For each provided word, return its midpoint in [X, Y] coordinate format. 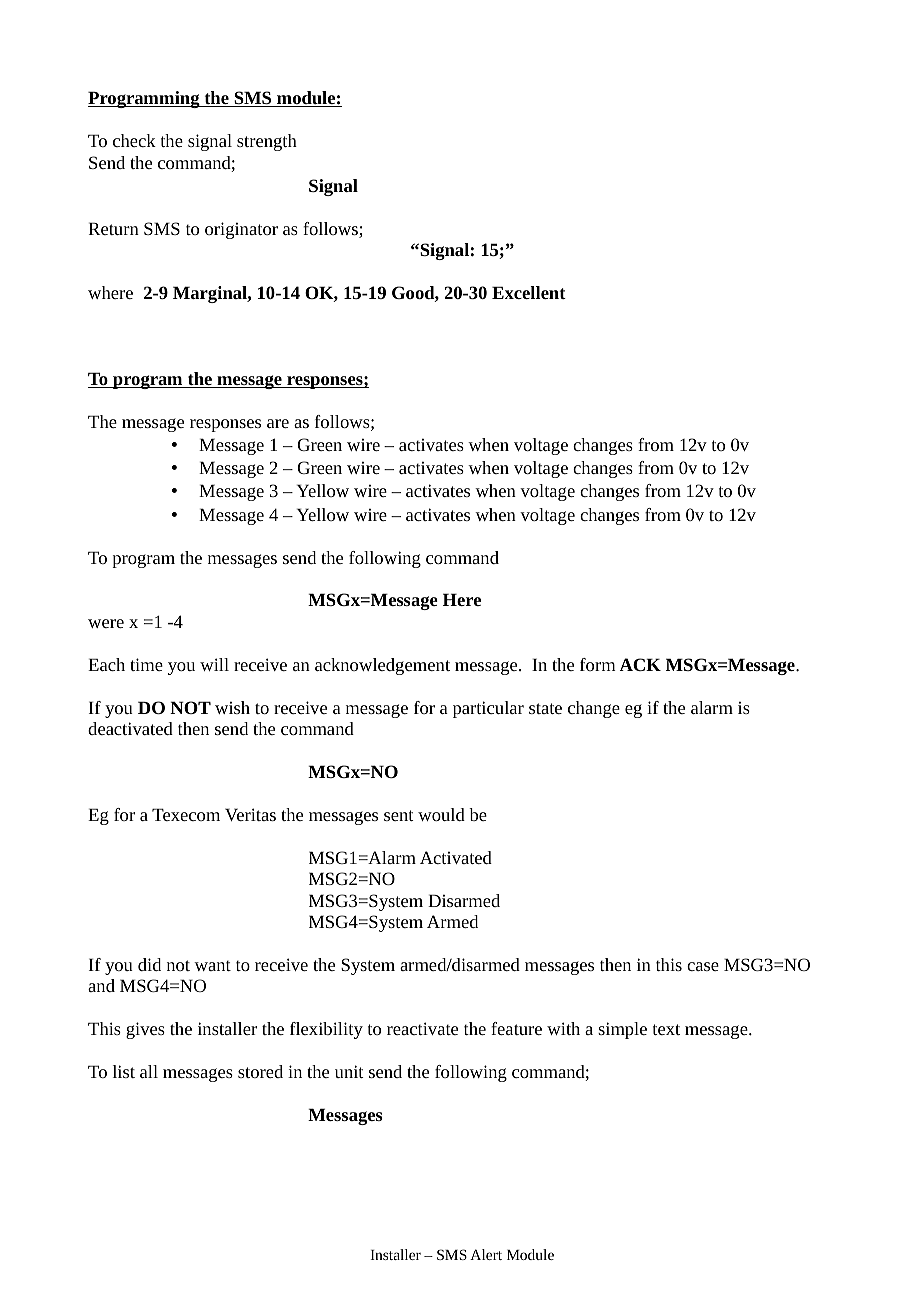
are [278, 423]
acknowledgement [382, 666]
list [124, 1071]
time [146, 664]
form [598, 664]
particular [488, 709]
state [545, 708]
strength [267, 142]
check [134, 140]
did [149, 964]
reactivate [422, 1028]
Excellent [529, 292]
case [703, 966]
